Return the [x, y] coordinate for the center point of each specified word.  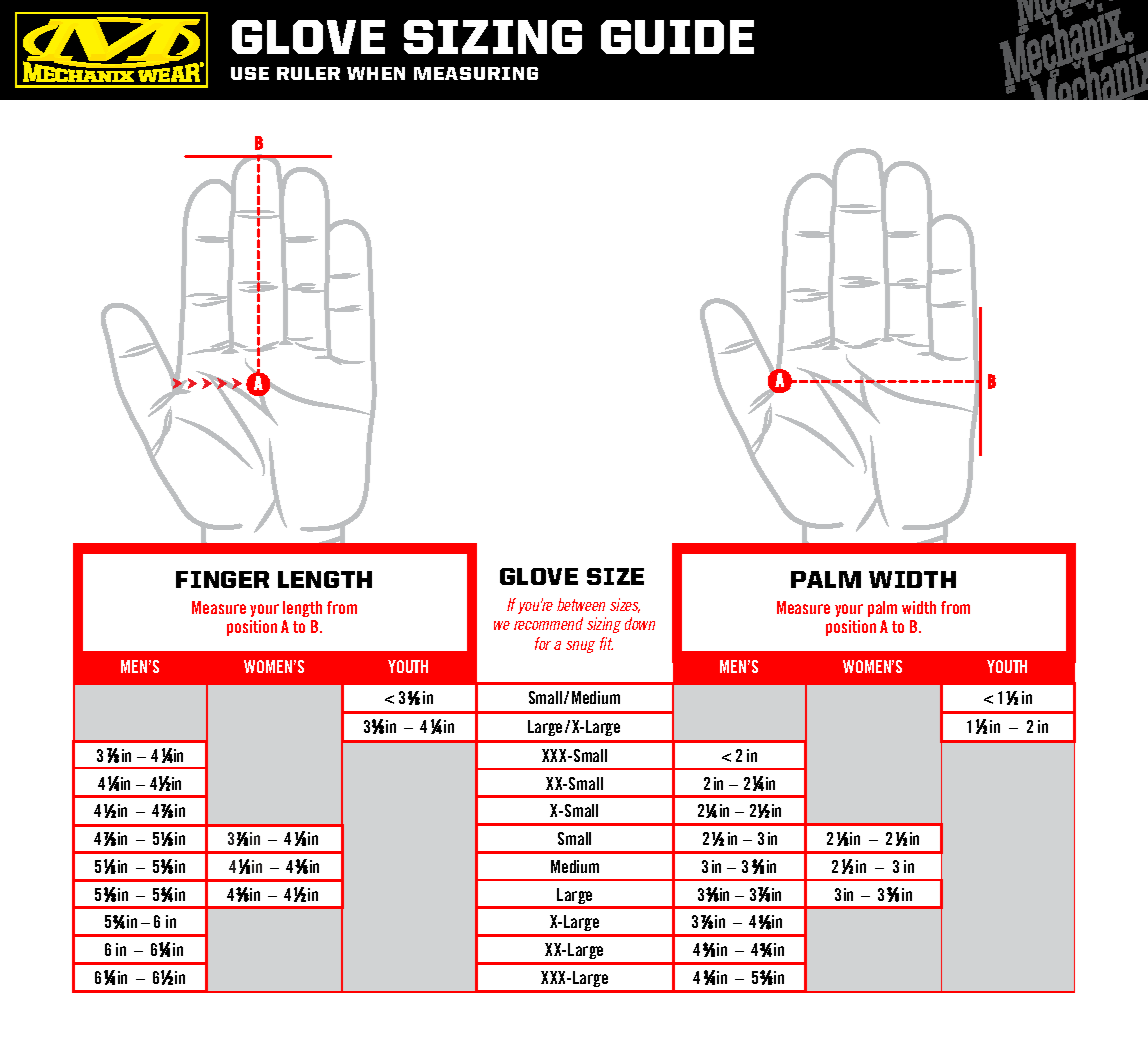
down [640, 623]
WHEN [376, 73]
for [543, 643]
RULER [308, 73]
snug [580, 647]
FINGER [222, 579]
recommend [548, 623]
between [581, 604]
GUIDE [677, 37]
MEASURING [476, 73]
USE [250, 73]
